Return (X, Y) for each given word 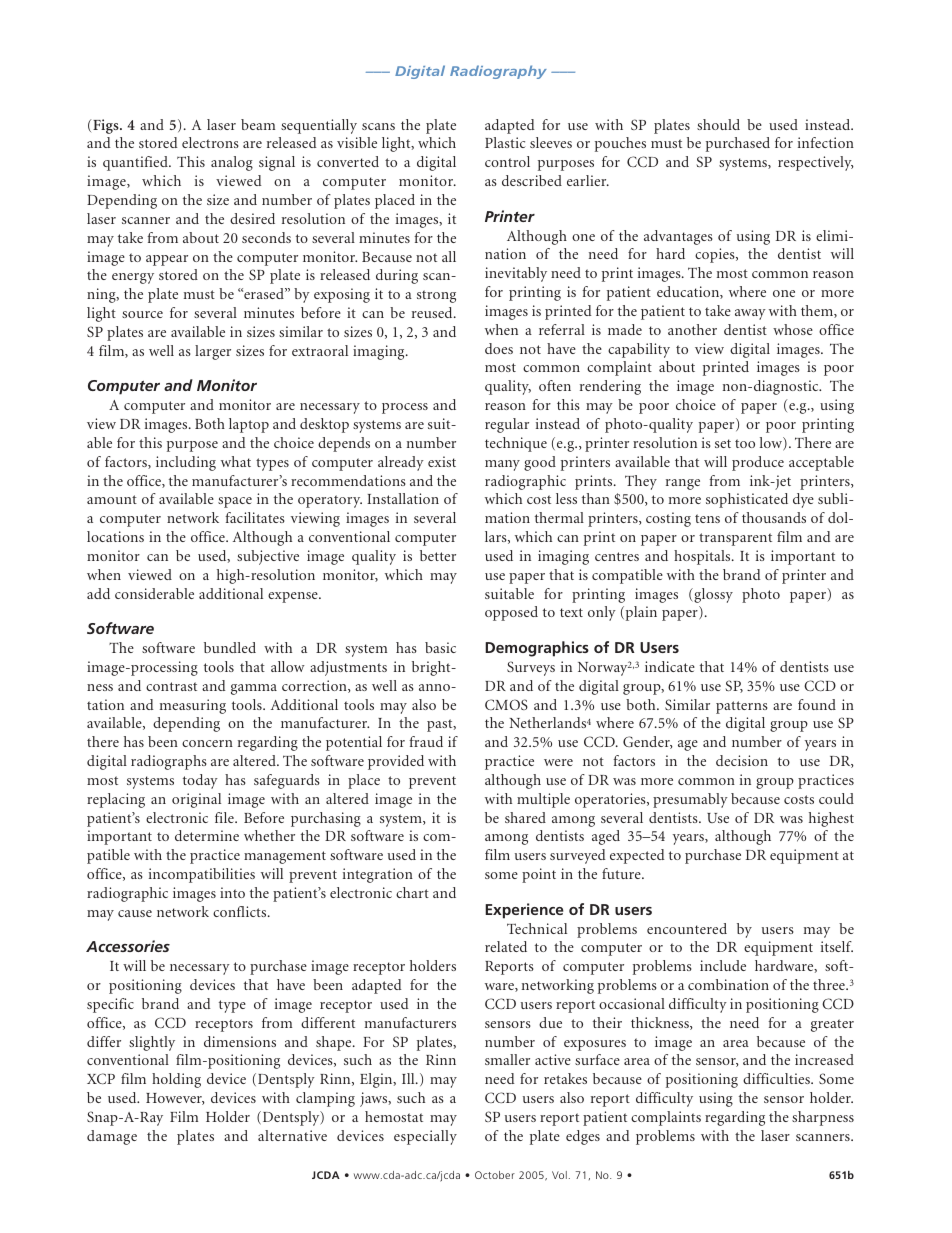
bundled (230, 647)
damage (112, 1137)
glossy (712, 595)
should (718, 124)
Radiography (498, 72)
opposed (511, 613)
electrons (210, 142)
